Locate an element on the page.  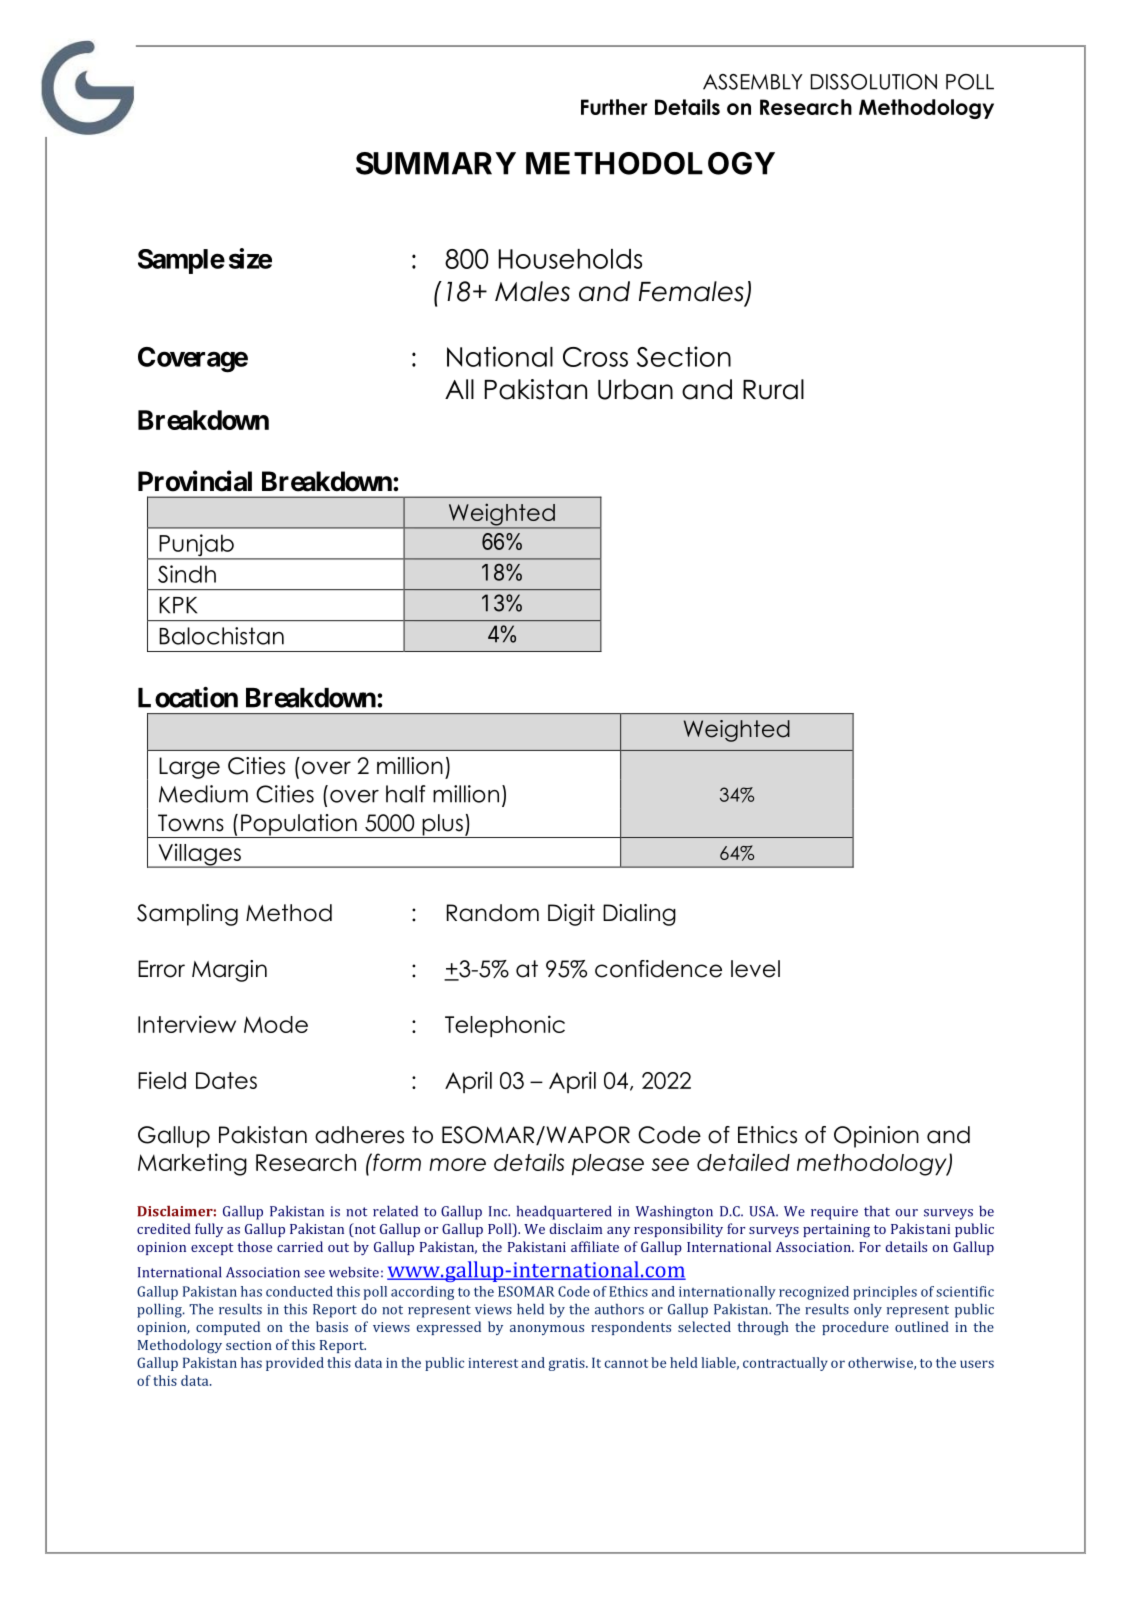
SUMMARY is located at coordinates (436, 163).
